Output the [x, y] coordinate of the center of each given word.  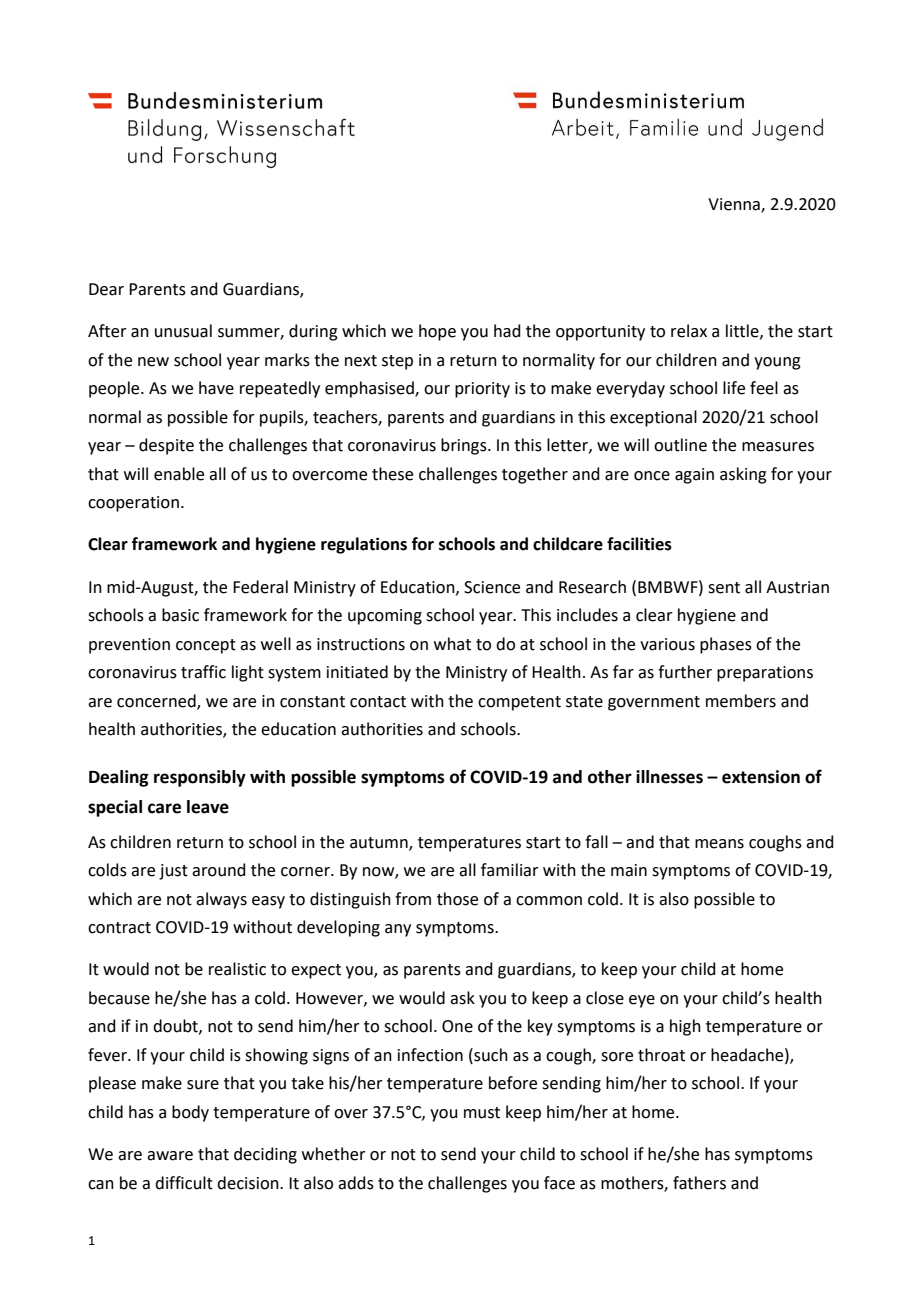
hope [437, 332]
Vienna [735, 205]
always [221, 900]
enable [179, 474]
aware [170, 1156]
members [741, 701]
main [629, 870]
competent [519, 703]
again [694, 476]
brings [465, 446]
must [482, 1113]
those [457, 899]
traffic [203, 672]
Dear [106, 289]
